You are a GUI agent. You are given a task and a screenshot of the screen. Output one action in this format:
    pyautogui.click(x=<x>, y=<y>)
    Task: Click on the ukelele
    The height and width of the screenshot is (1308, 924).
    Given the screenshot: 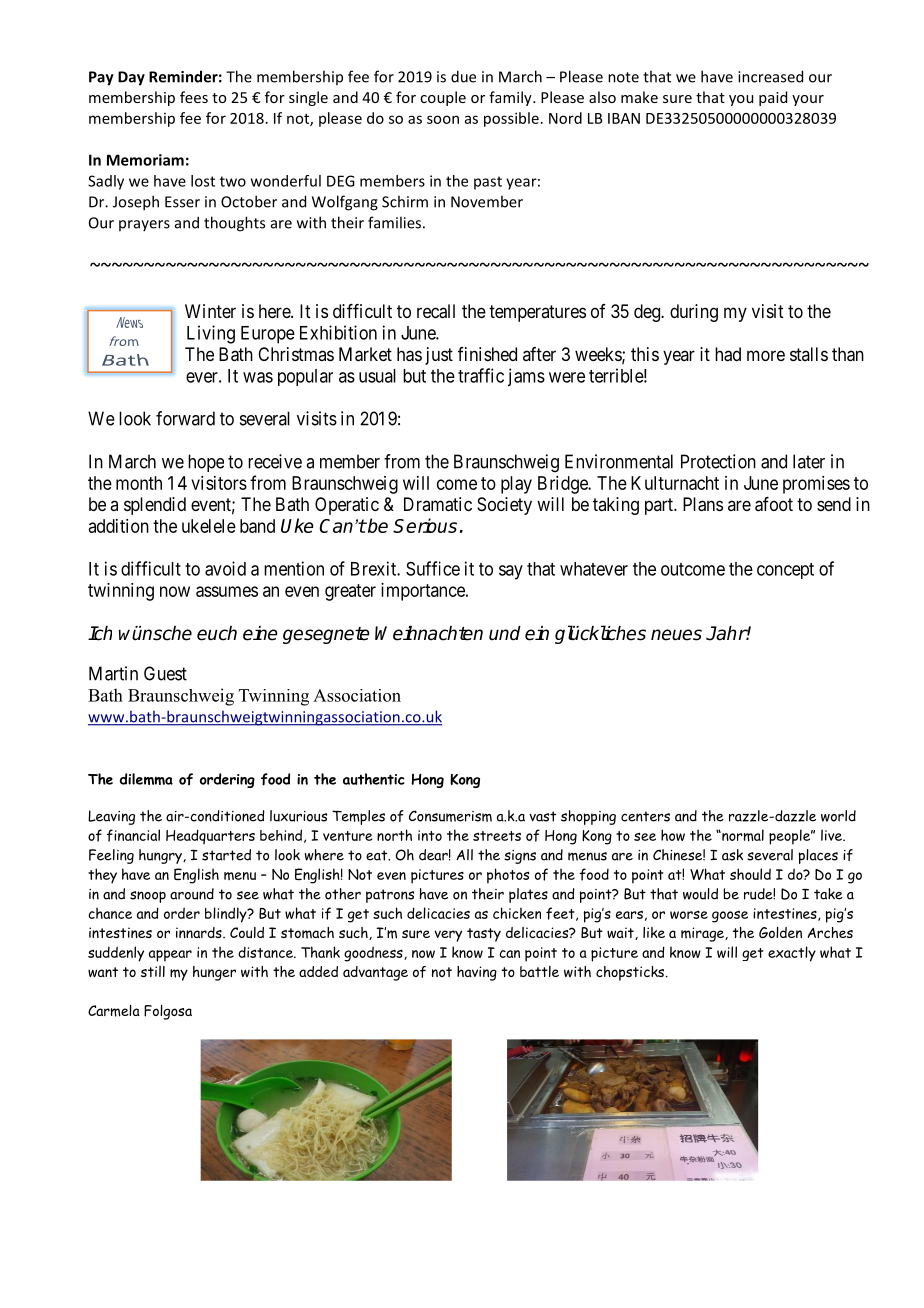 What is the action you would take?
    pyautogui.click(x=209, y=526)
